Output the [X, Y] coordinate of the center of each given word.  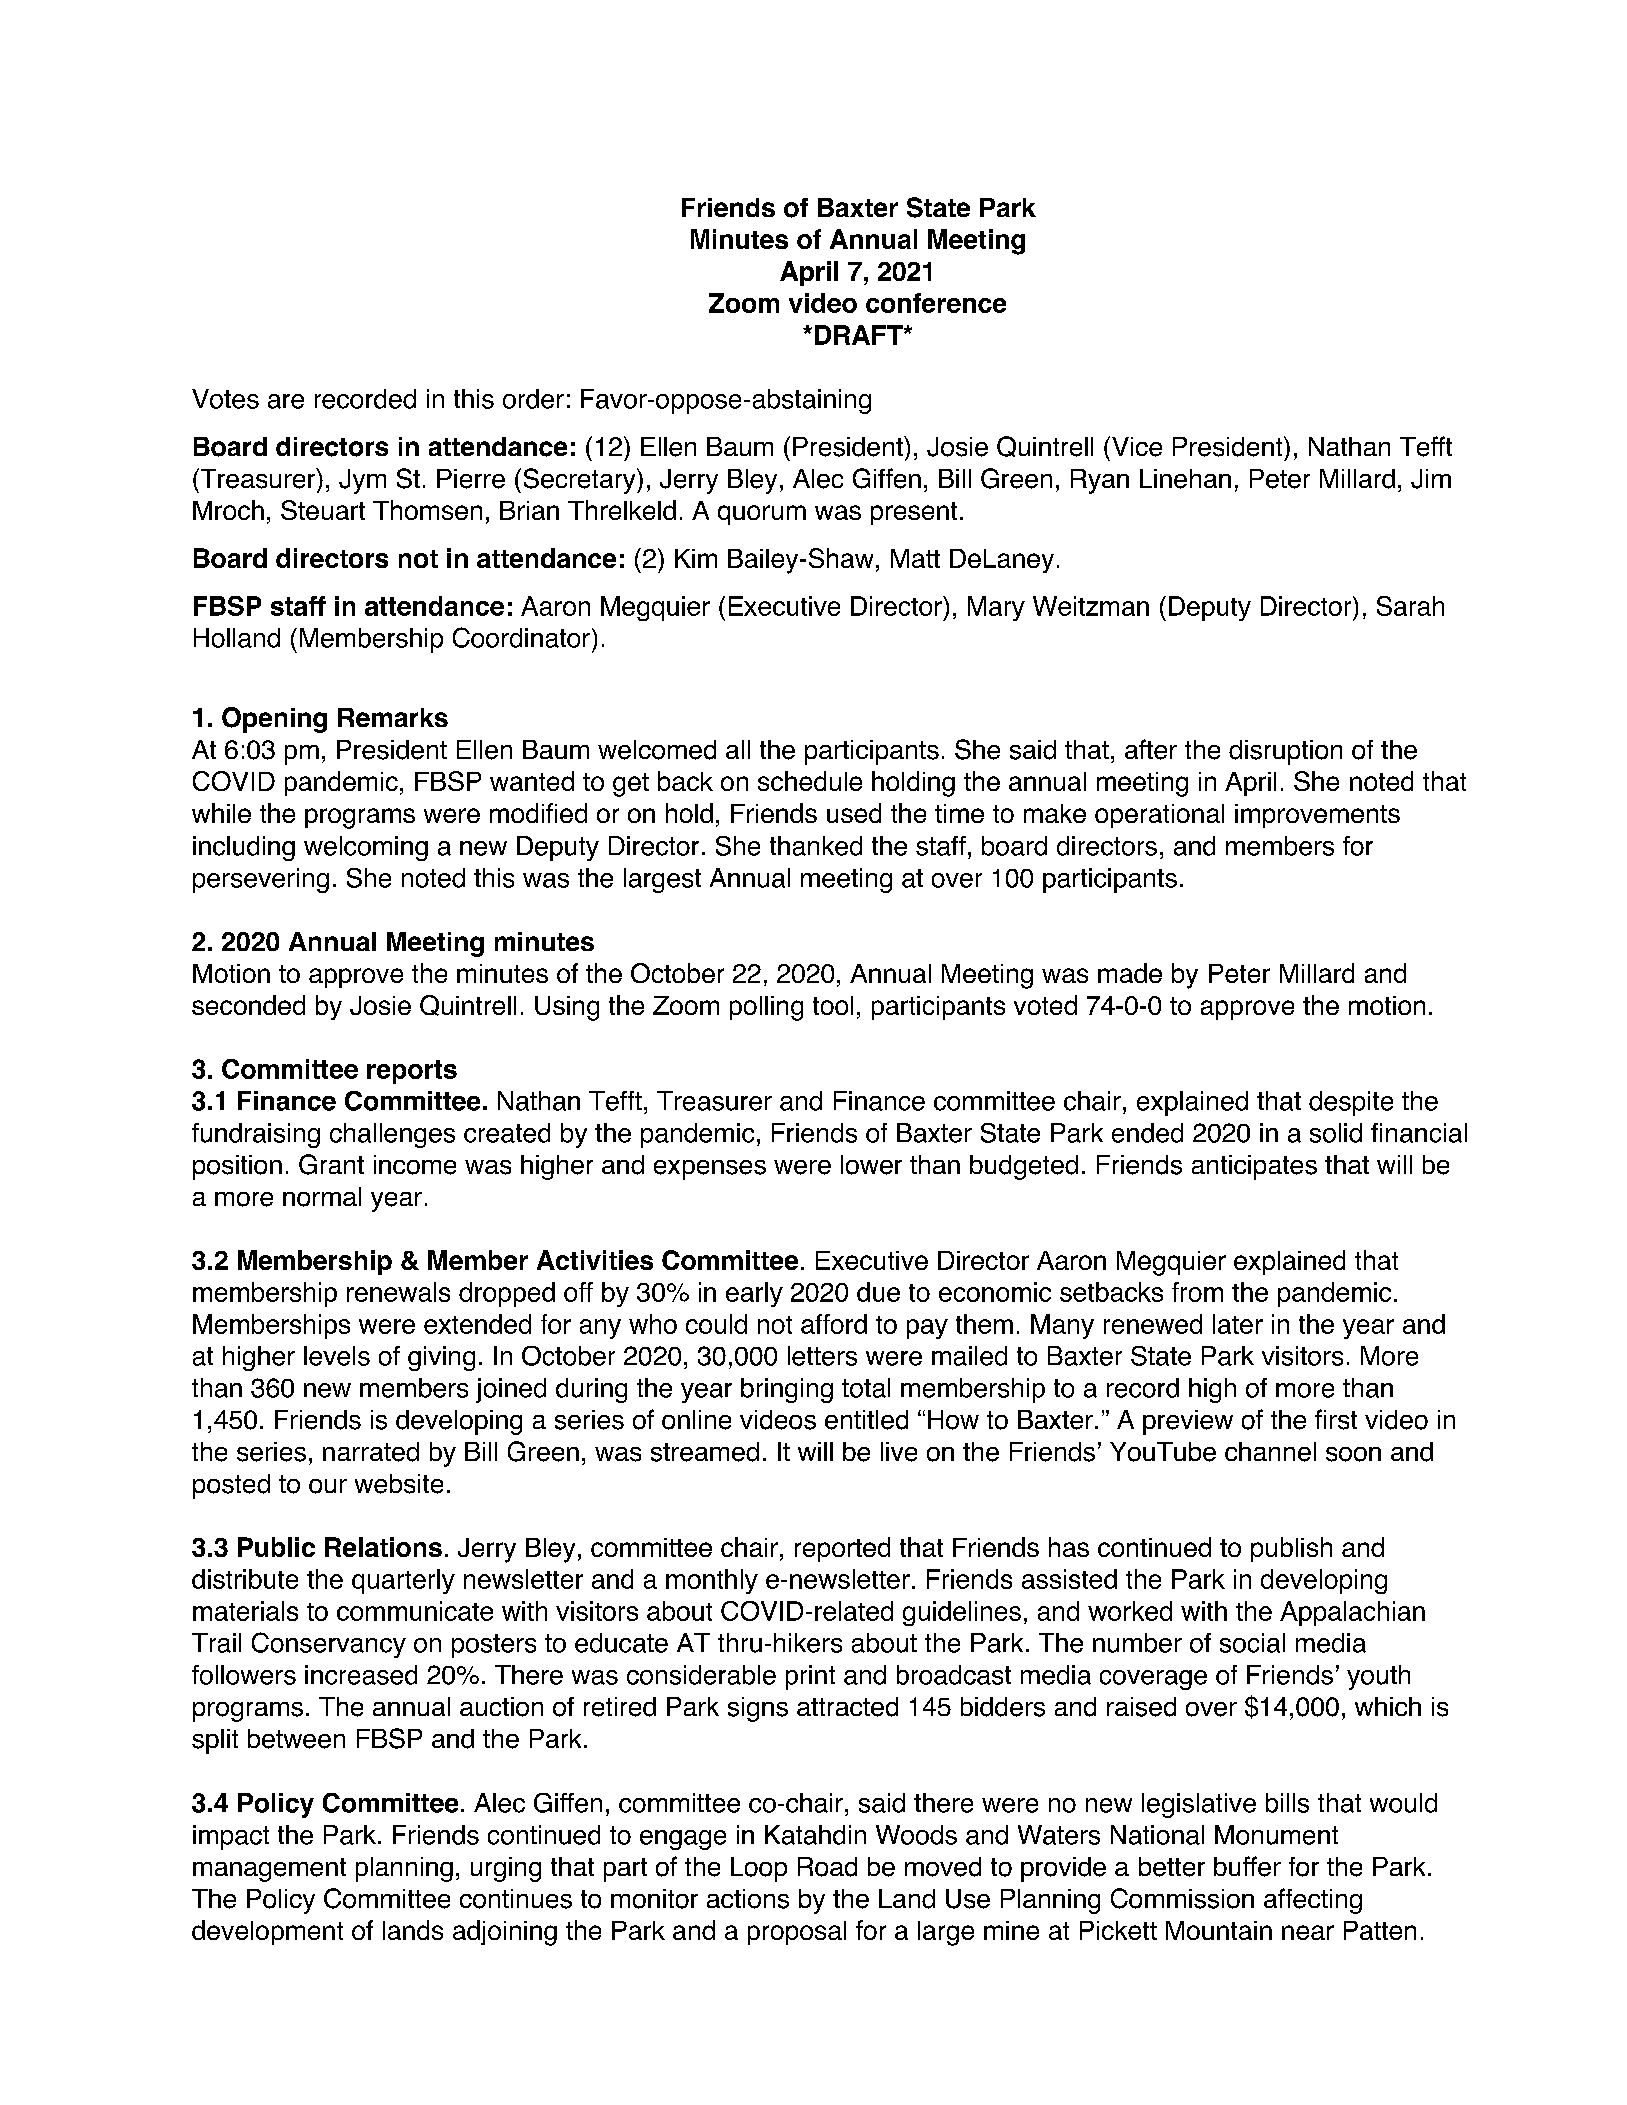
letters [822, 1356]
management [269, 1870]
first [1336, 1419]
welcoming [366, 848]
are [286, 401]
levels [337, 1356]
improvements [1317, 816]
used [854, 813]
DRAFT [860, 335]
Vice [1137, 447]
